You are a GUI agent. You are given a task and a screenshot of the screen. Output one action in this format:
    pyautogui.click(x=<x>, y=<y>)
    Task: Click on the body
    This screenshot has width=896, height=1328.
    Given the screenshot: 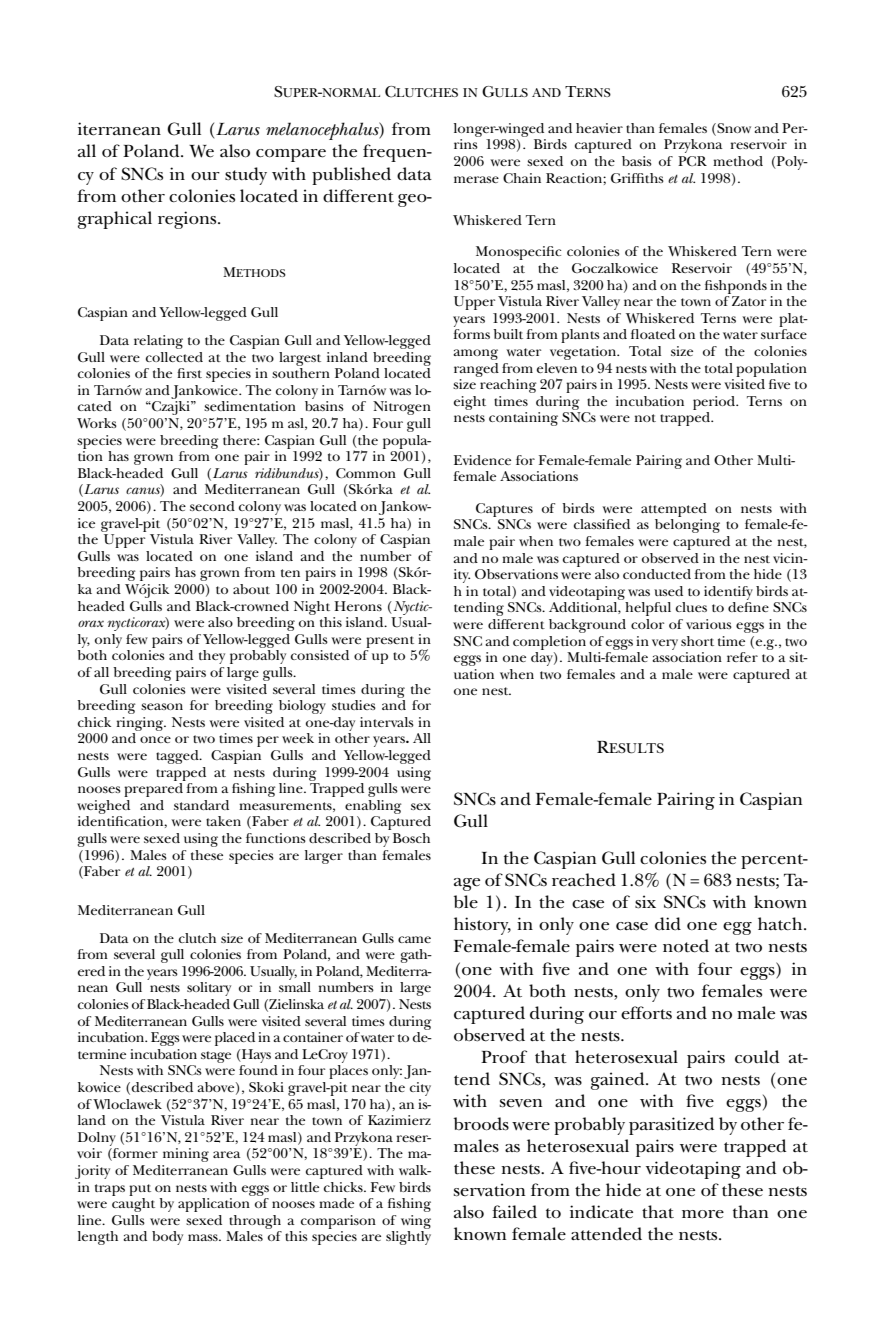 What is the action you would take?
    pyautogui.click(x=167, y=1238)
